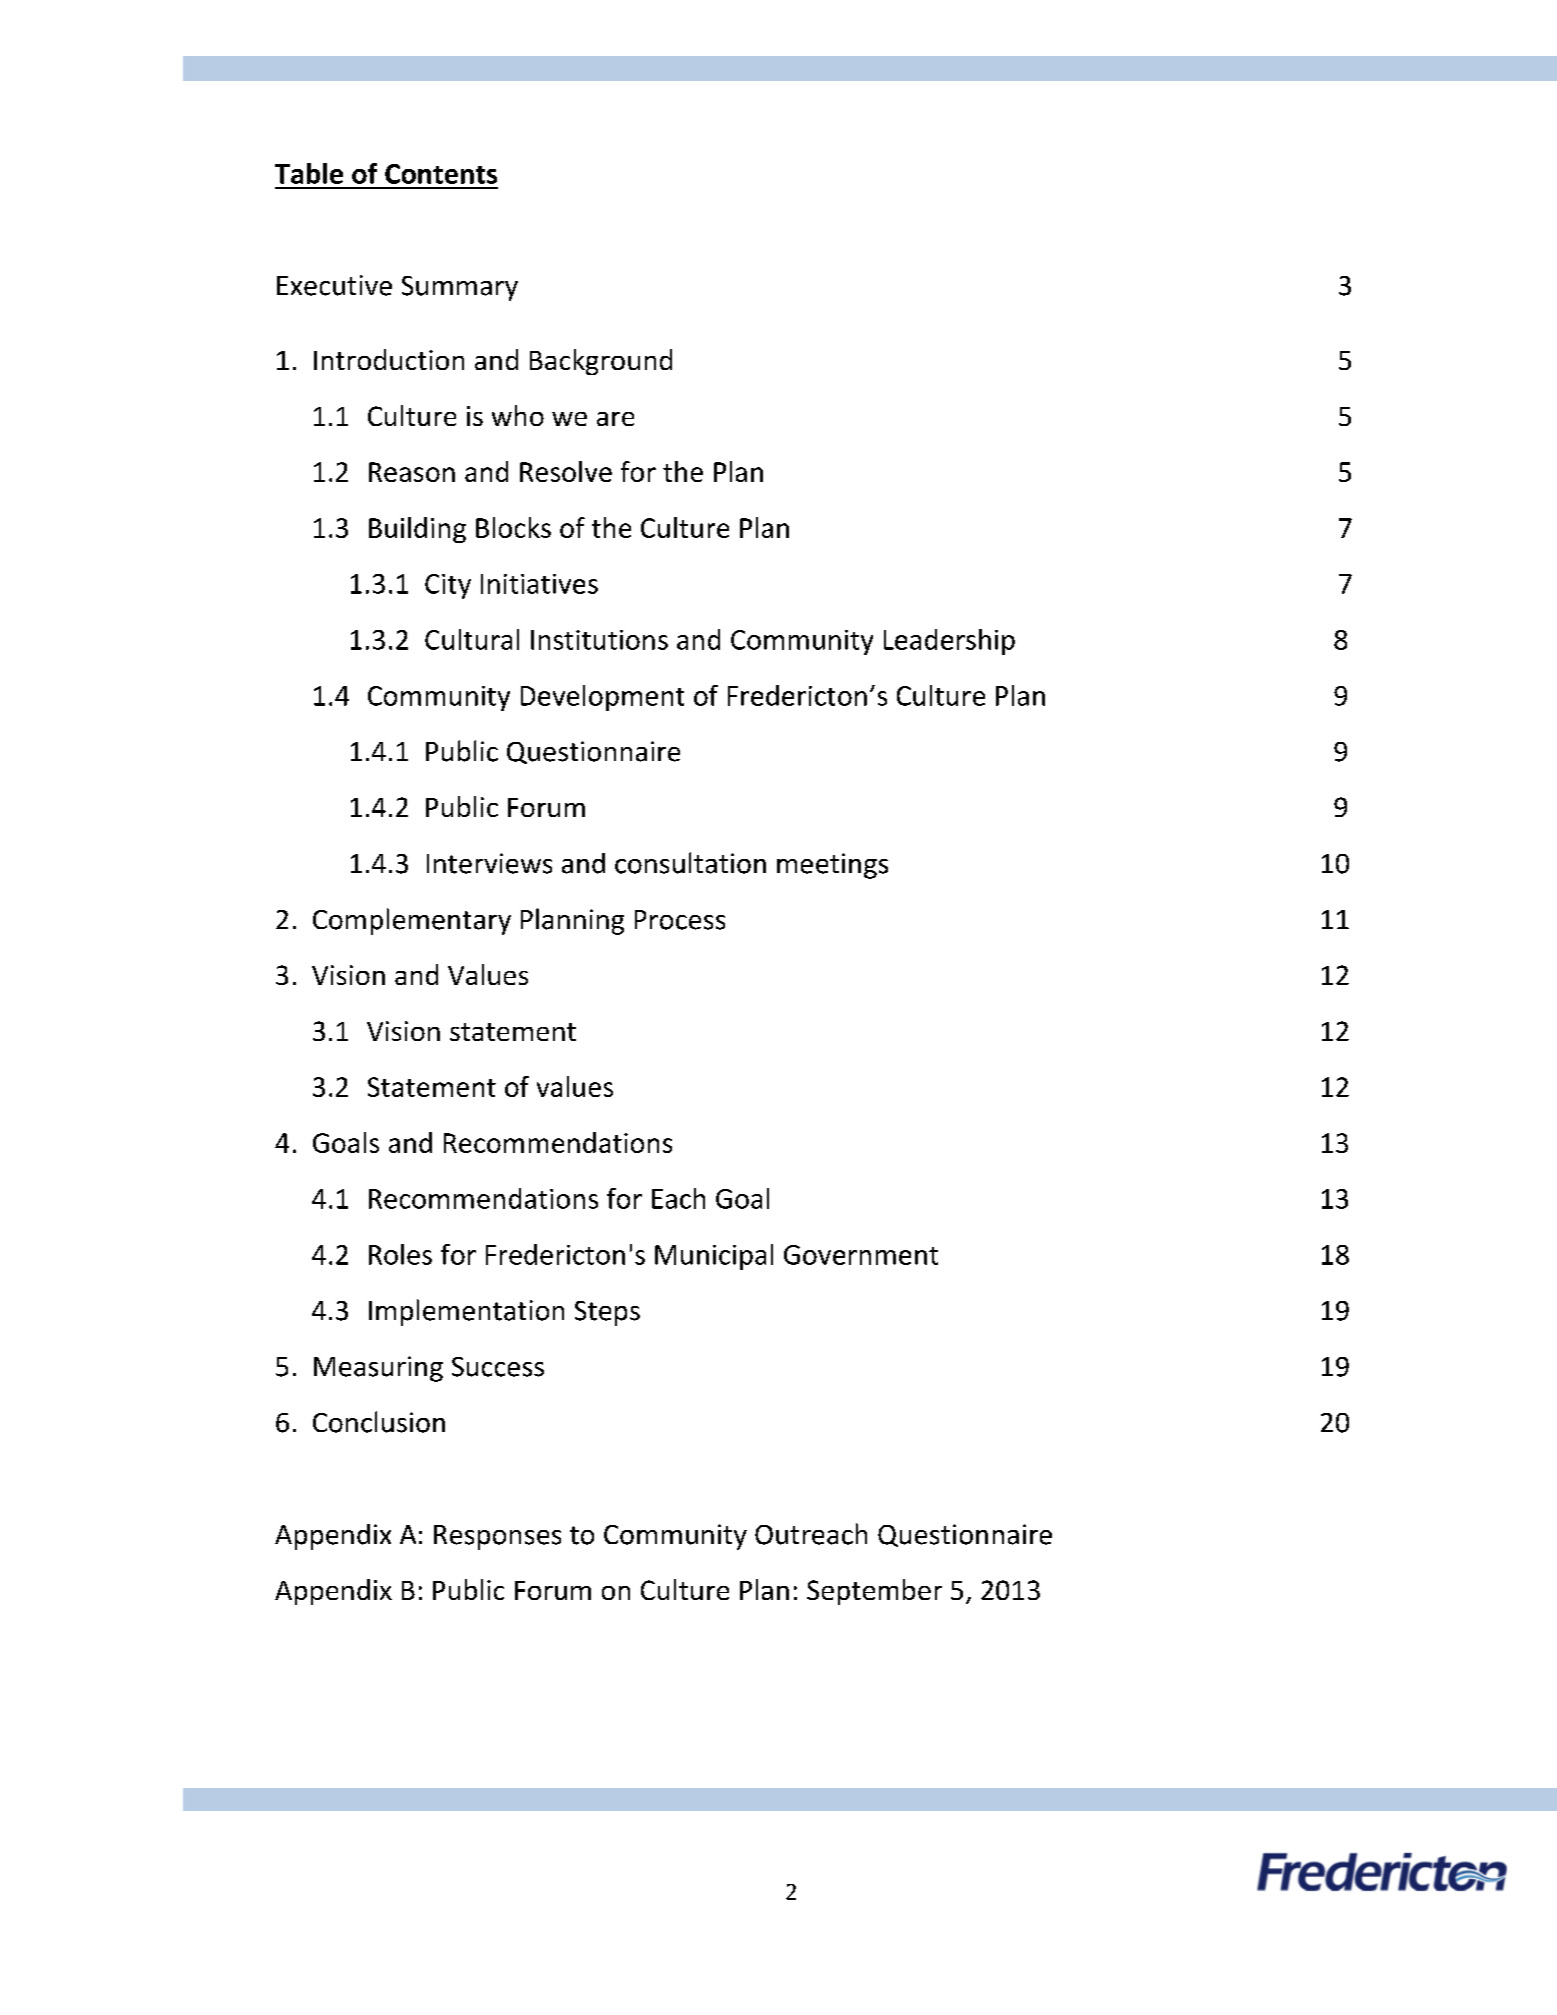 Image resolution: width=1557 pixels, height=2015 pixels. What do you see at coordinates (400, 1254) in the screenshot?
I see `Roles` at bounding box center [400, 1254].
